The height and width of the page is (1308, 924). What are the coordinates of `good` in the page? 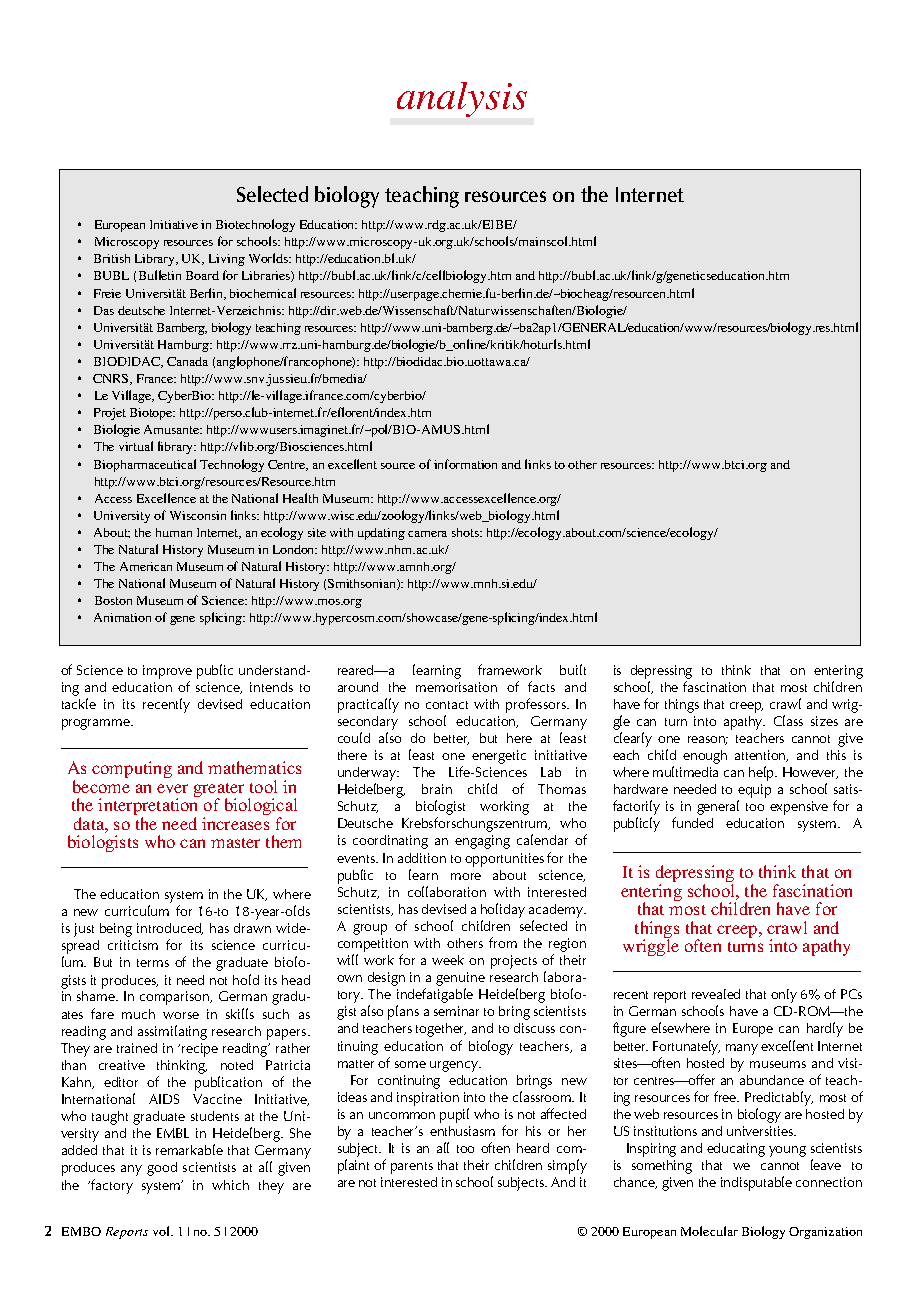 It's located at (162, 1169).
